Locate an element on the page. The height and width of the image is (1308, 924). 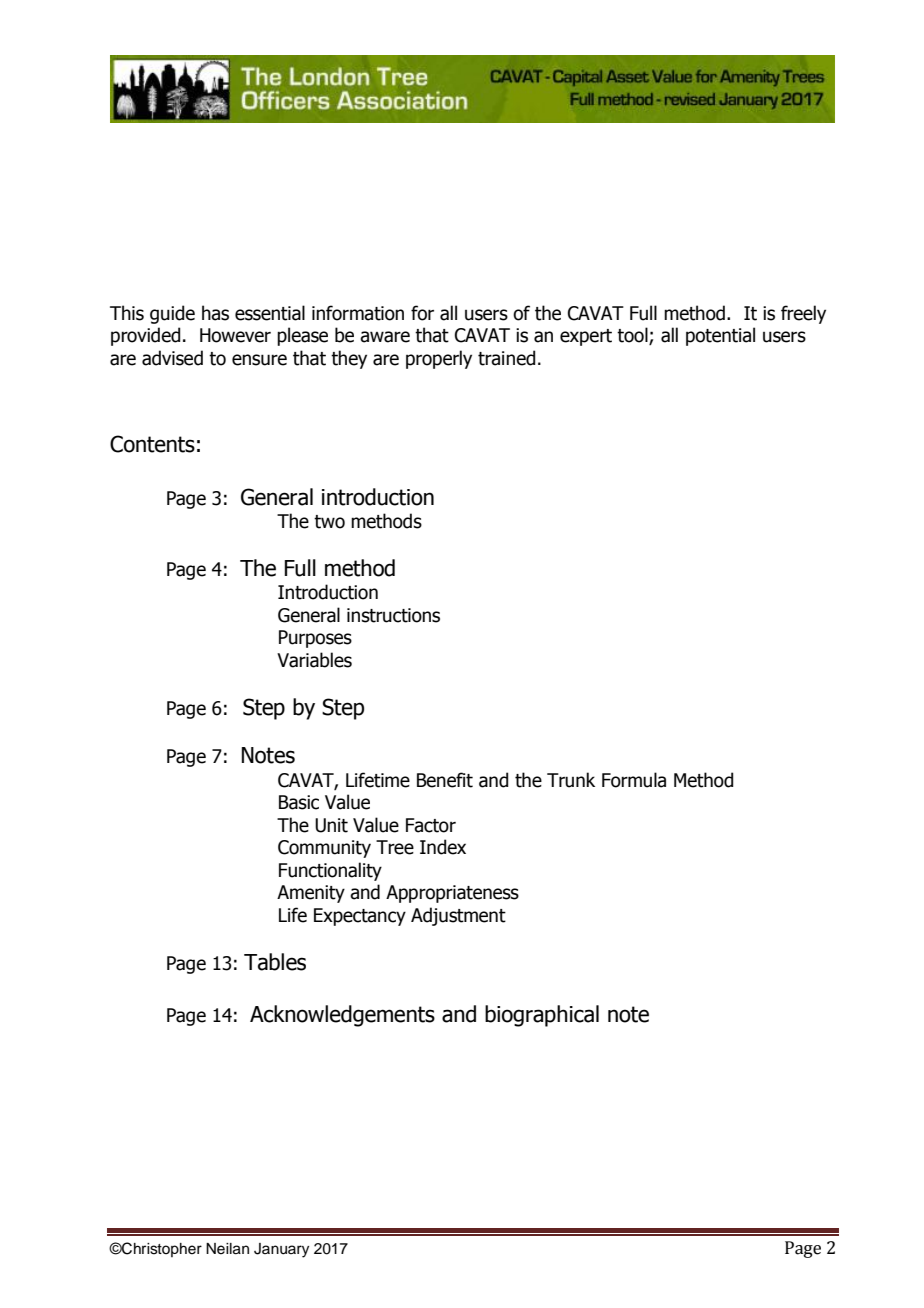
Formula is located at coordinates (634, 780).
